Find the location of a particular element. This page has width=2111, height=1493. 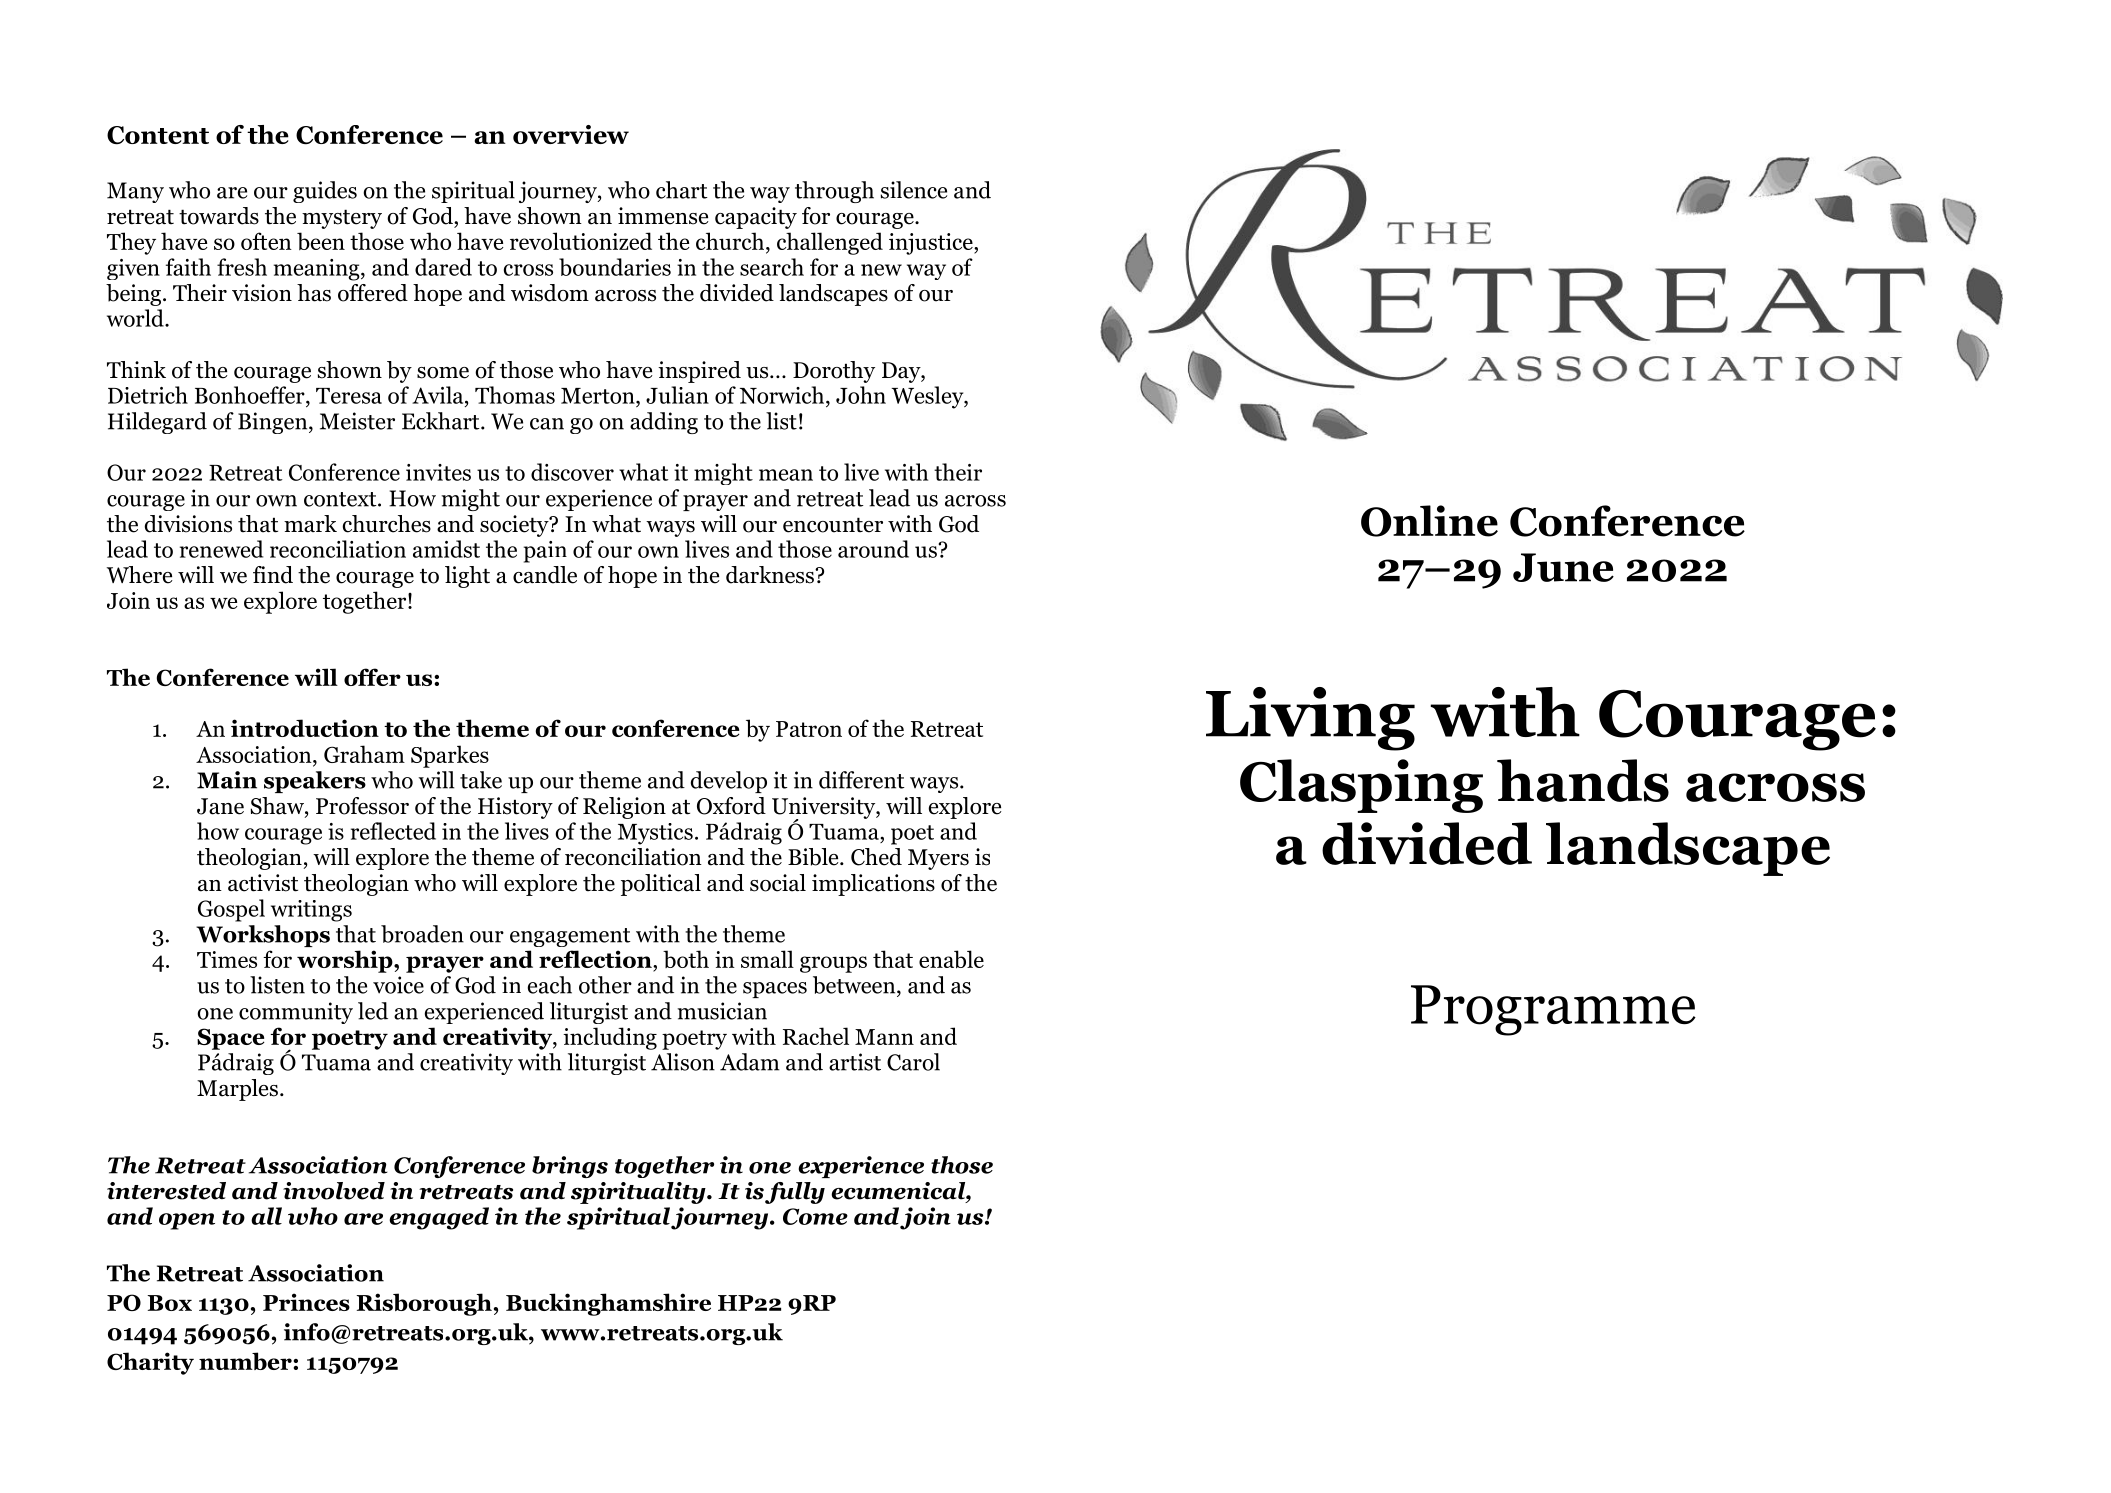

groups is located at coordinates (833, 964).
